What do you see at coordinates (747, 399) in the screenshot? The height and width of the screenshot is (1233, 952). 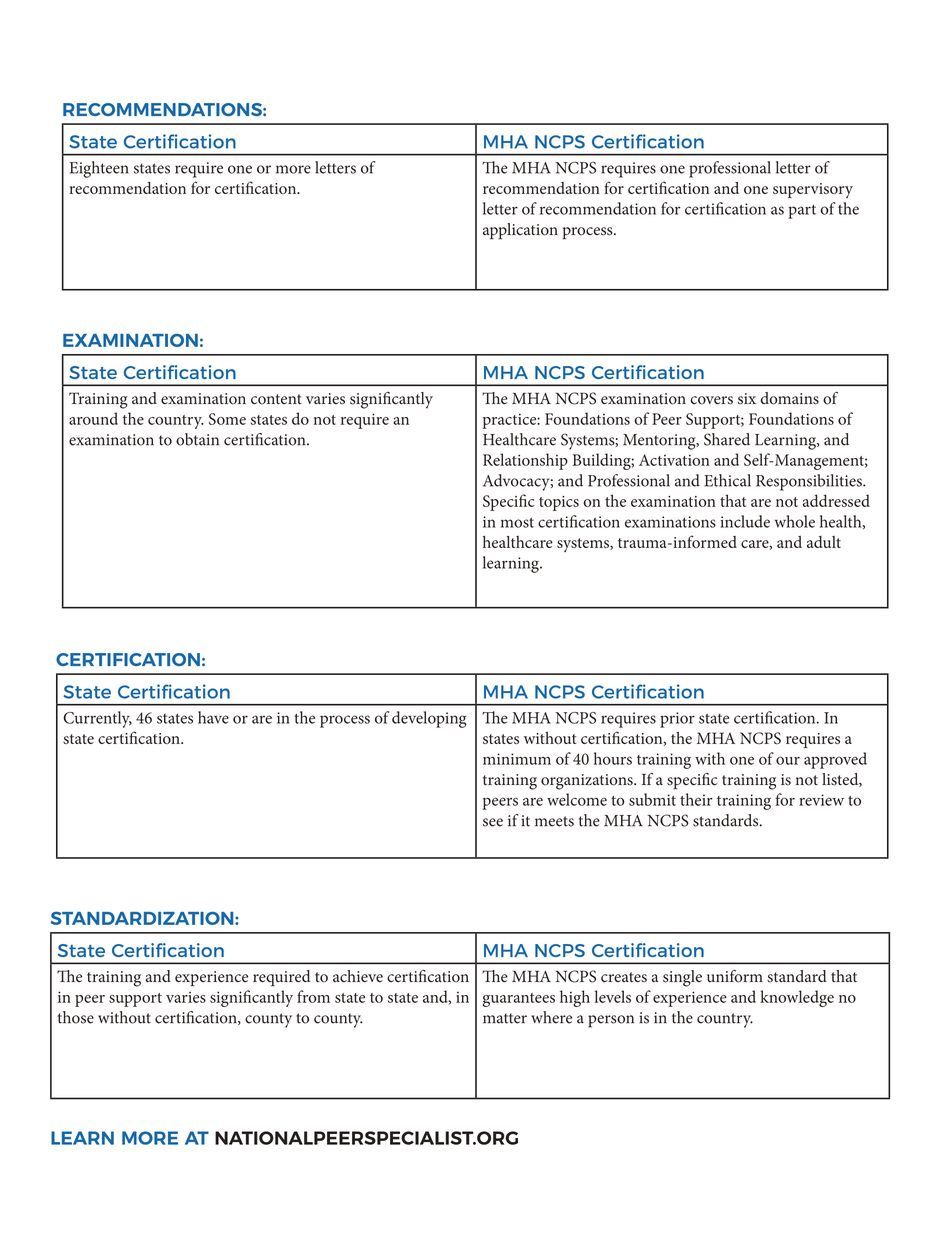 I see `six` at bounding box center [747, 399].
